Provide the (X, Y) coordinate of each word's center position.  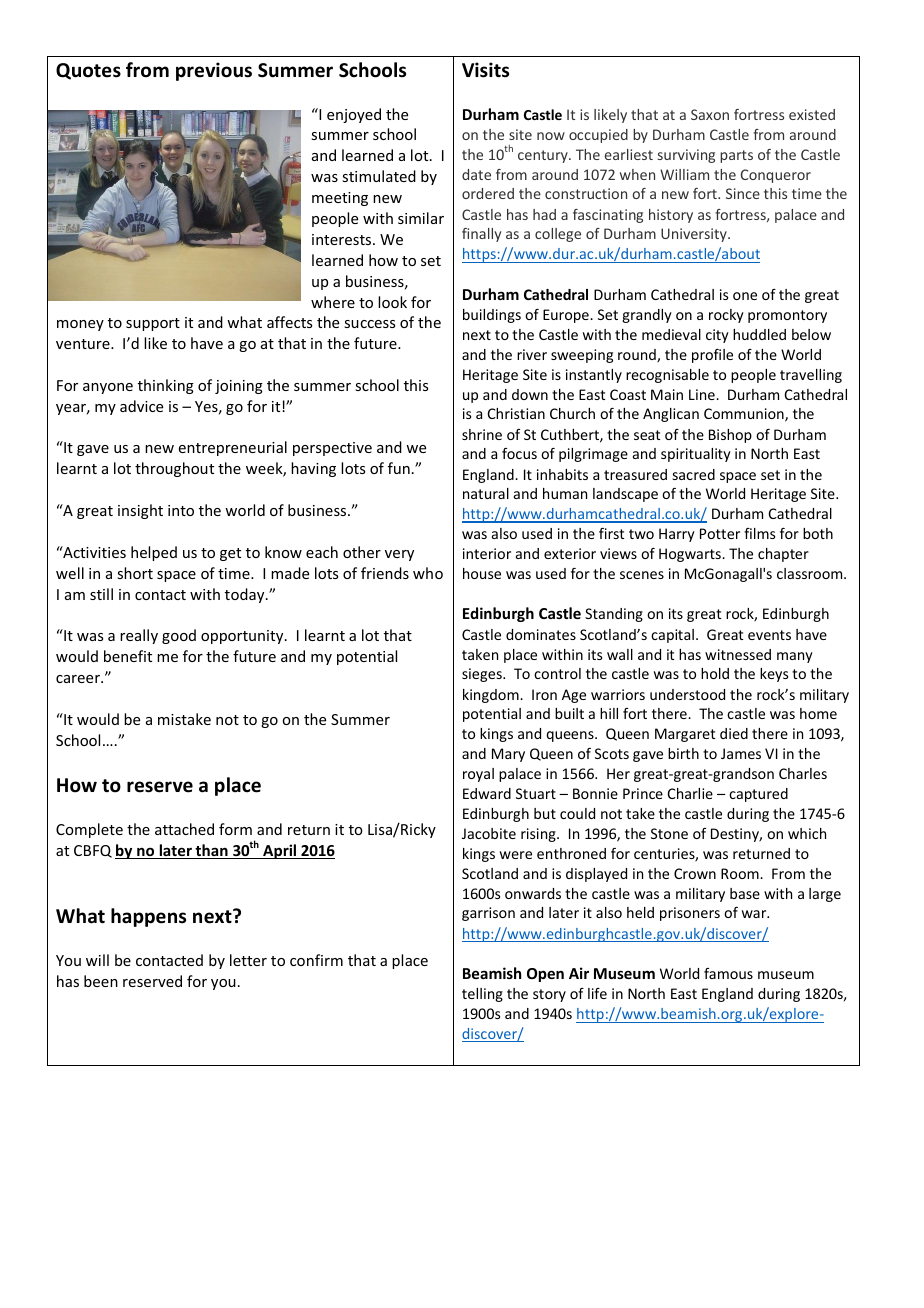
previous (214, 71)
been (101, 981)
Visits (485, 70)
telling (482, 995)
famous (728, 973)
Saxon (710, 114)
